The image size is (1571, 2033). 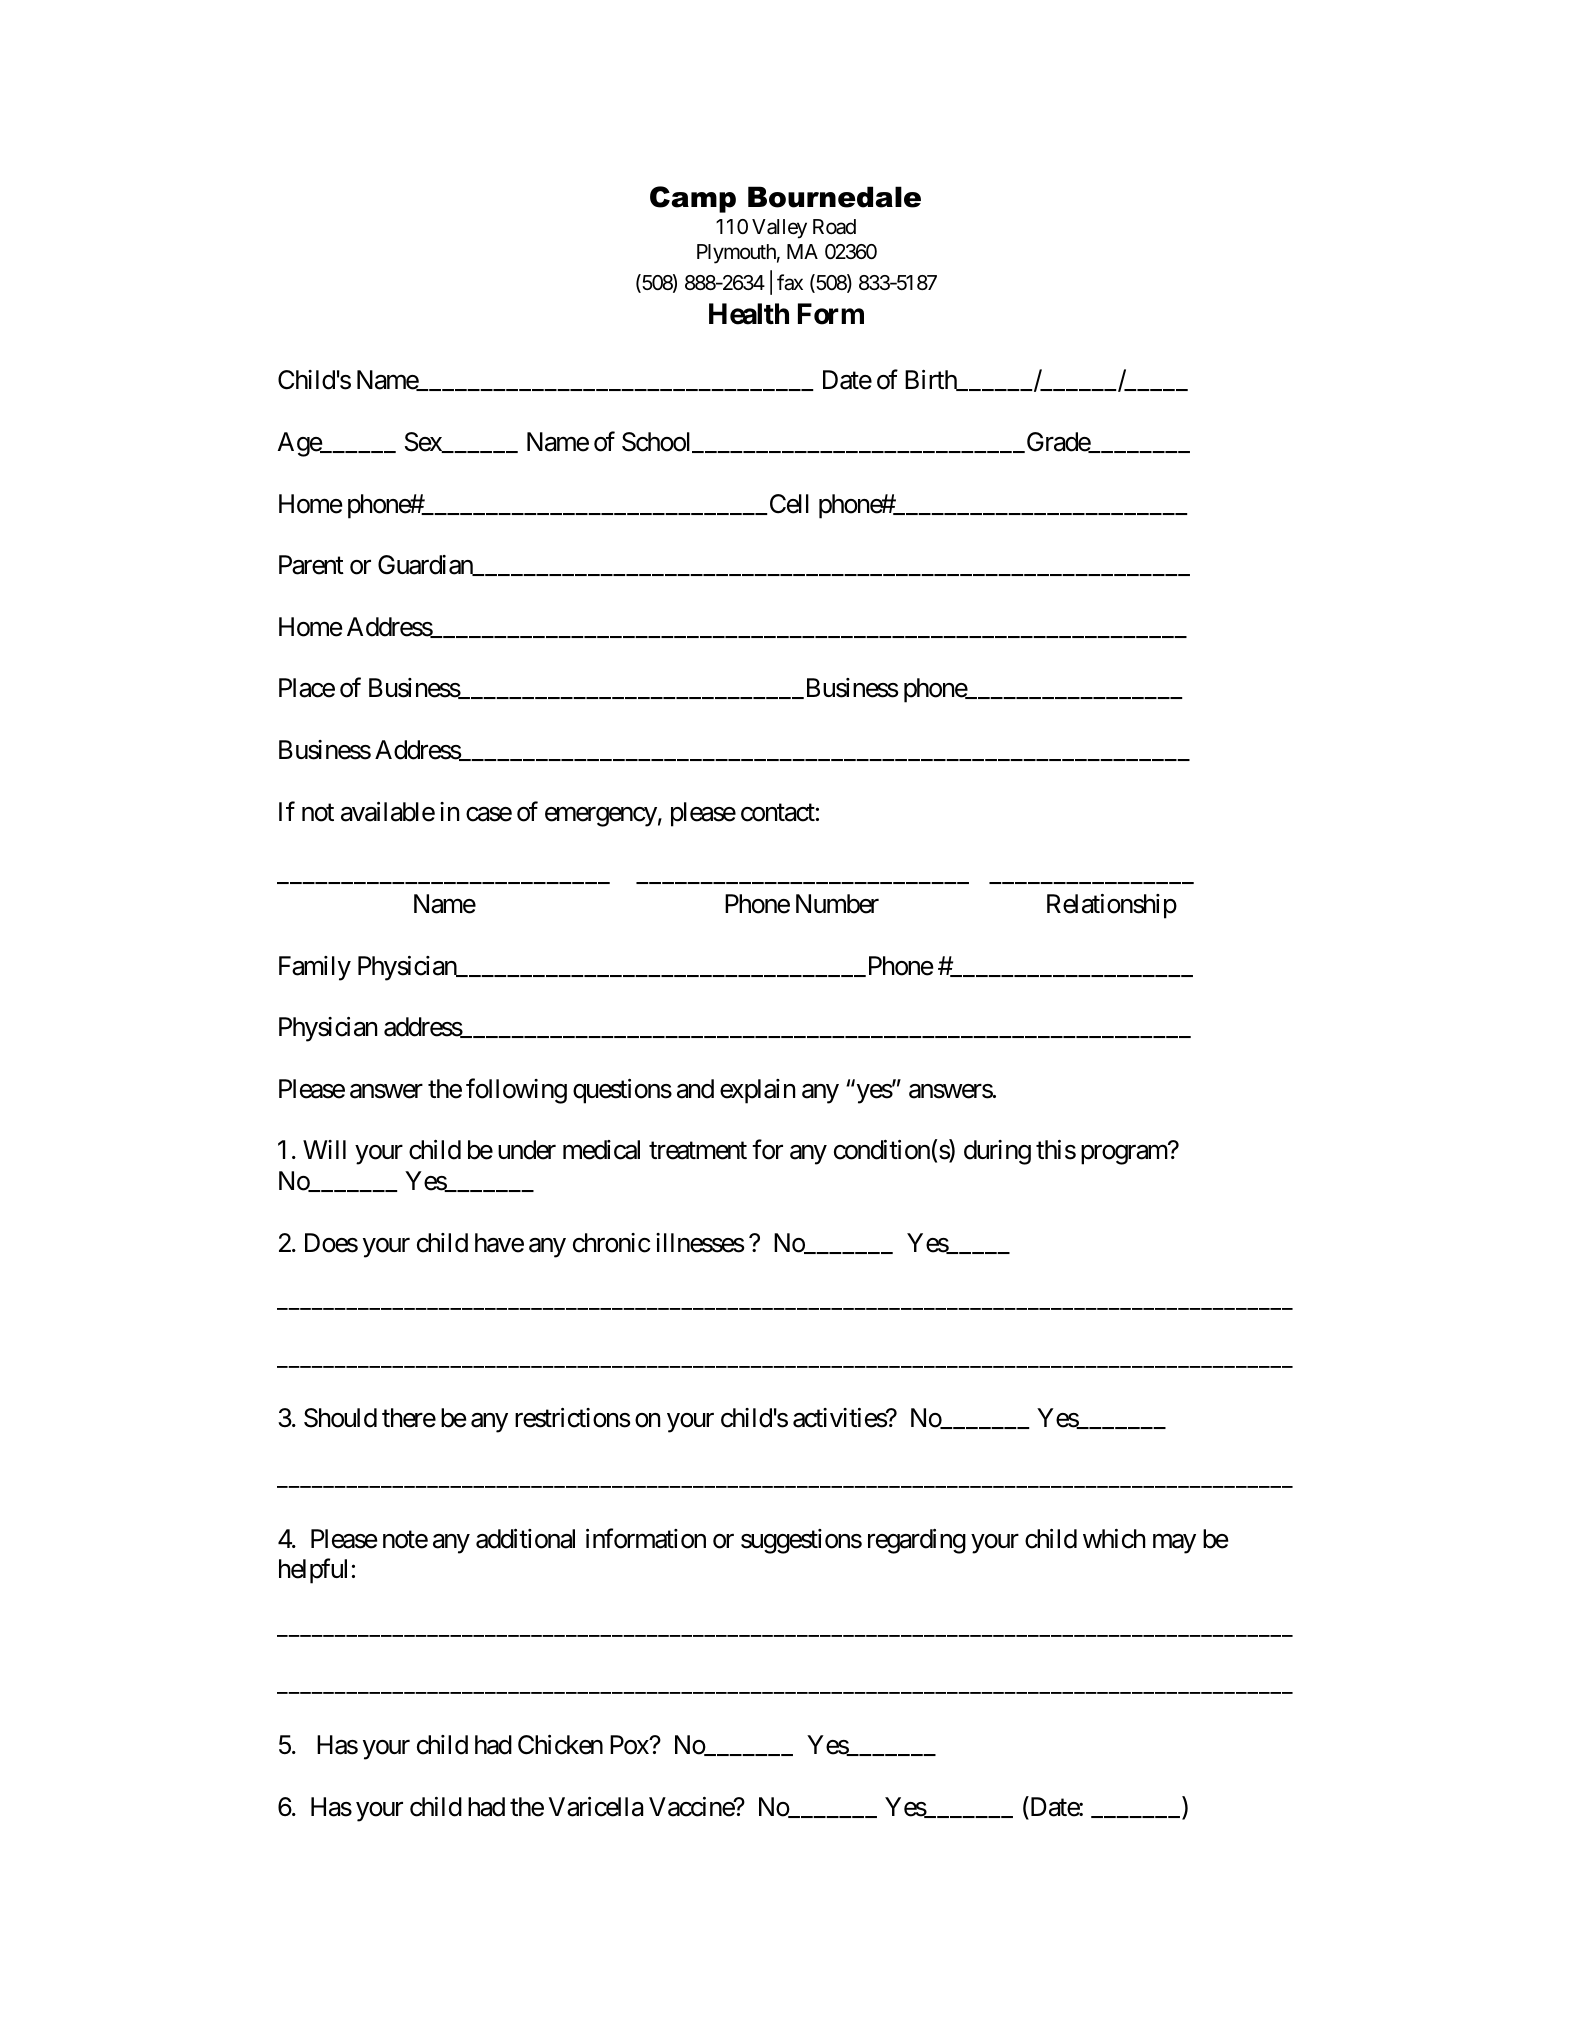 I want to click on Will, so click(x=324, y=1149).
